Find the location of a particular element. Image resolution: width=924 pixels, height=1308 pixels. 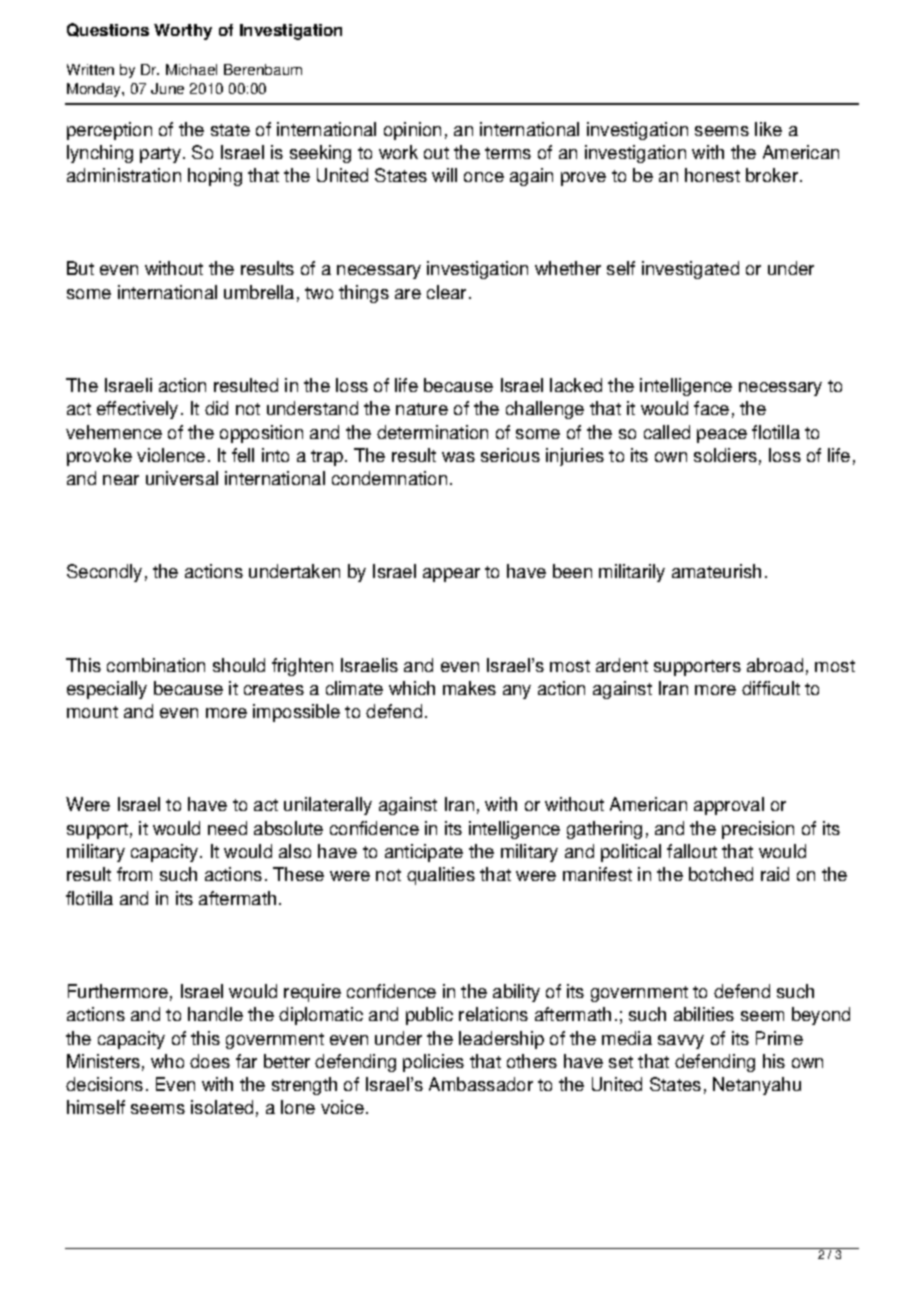

effectively is located at coordinates (137, 410).
